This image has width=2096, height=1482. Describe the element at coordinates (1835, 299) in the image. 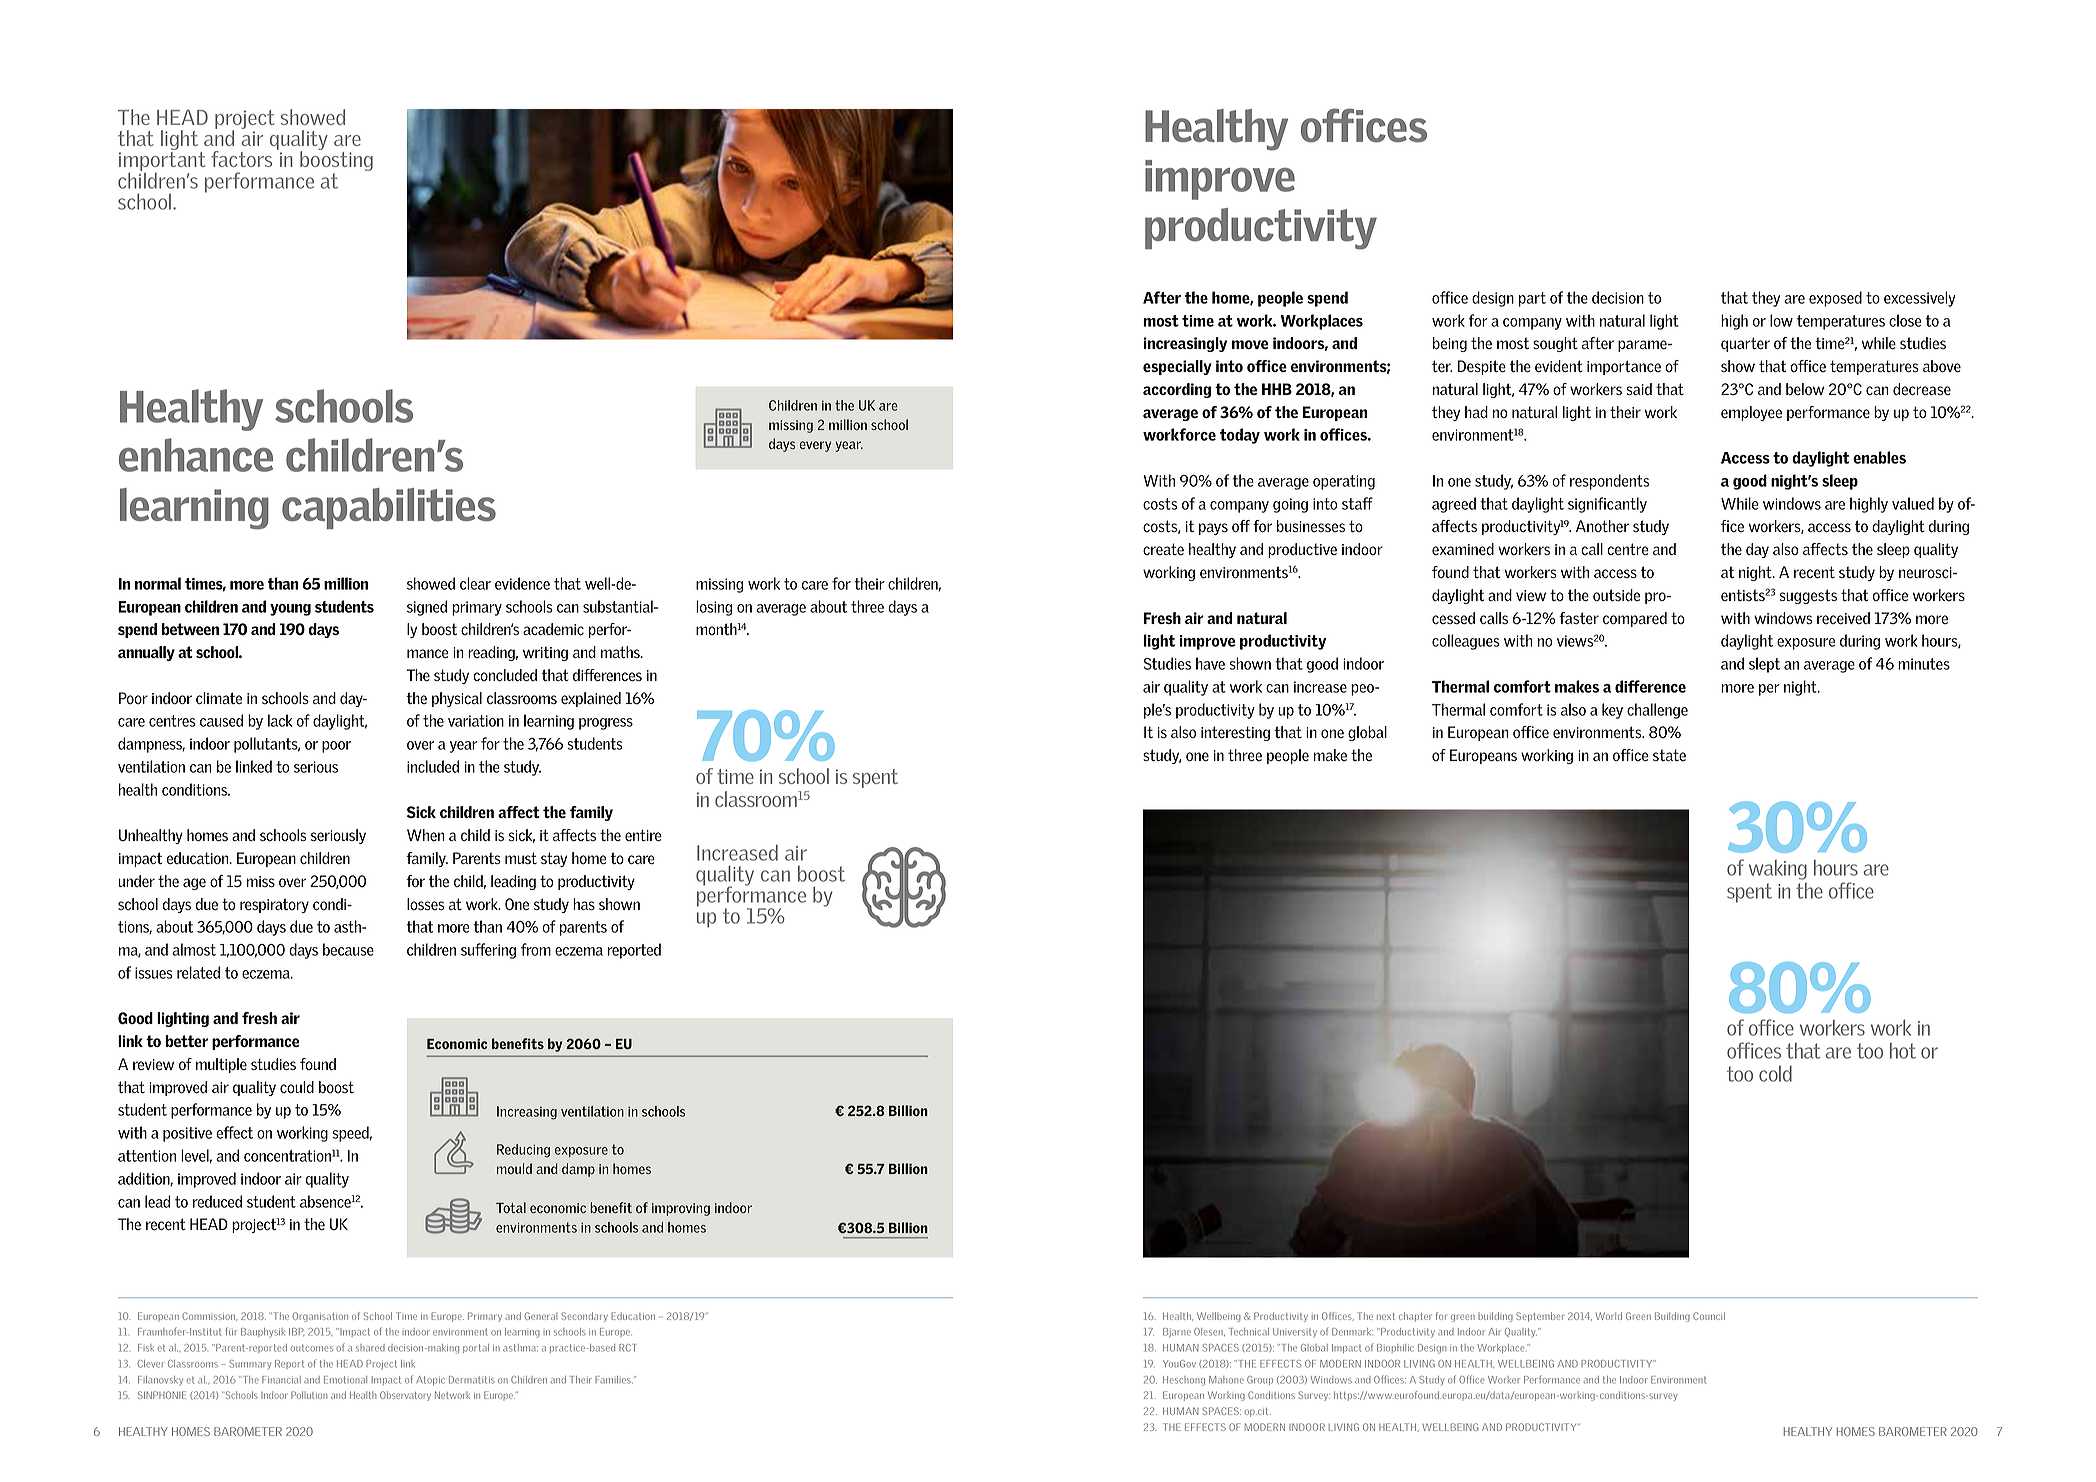

I see `exposed` at that location.
